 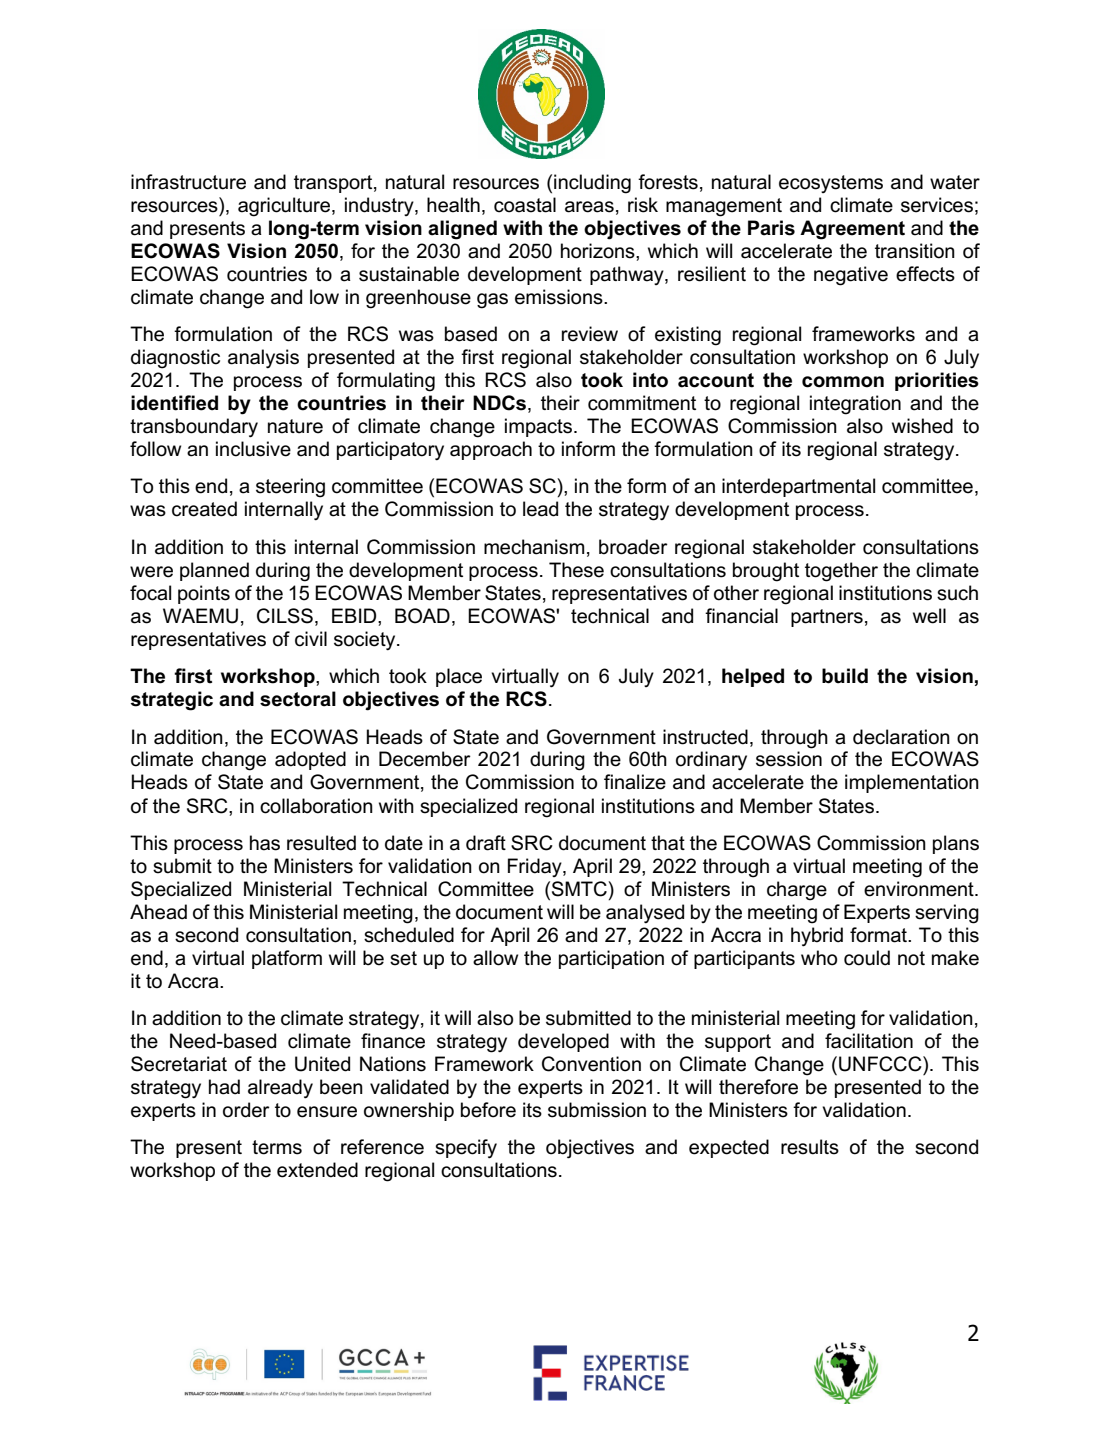 I want to click on created, so click(x=204, y=509).
